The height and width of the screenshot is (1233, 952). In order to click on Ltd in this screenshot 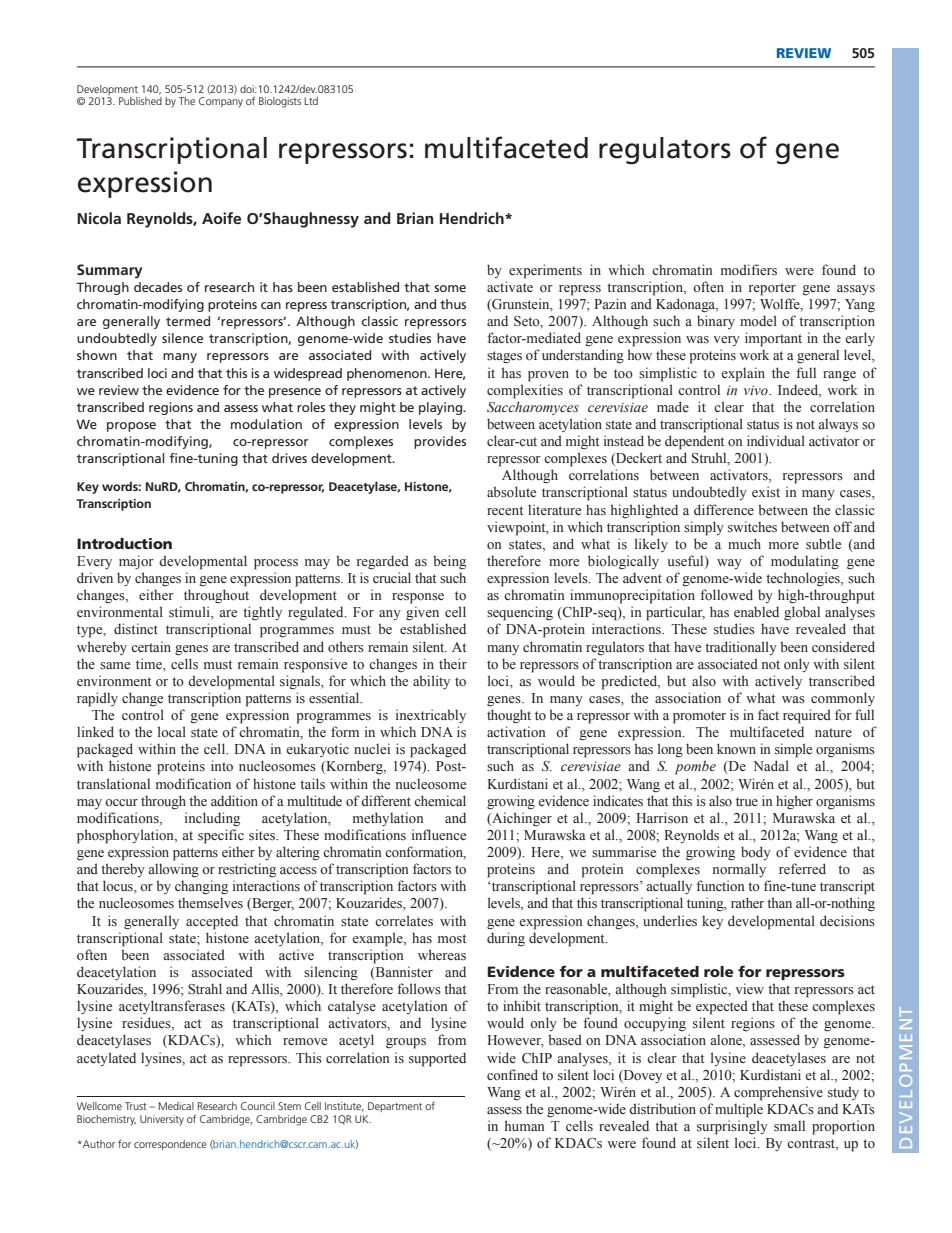, I will do `click(311, 101)`.
